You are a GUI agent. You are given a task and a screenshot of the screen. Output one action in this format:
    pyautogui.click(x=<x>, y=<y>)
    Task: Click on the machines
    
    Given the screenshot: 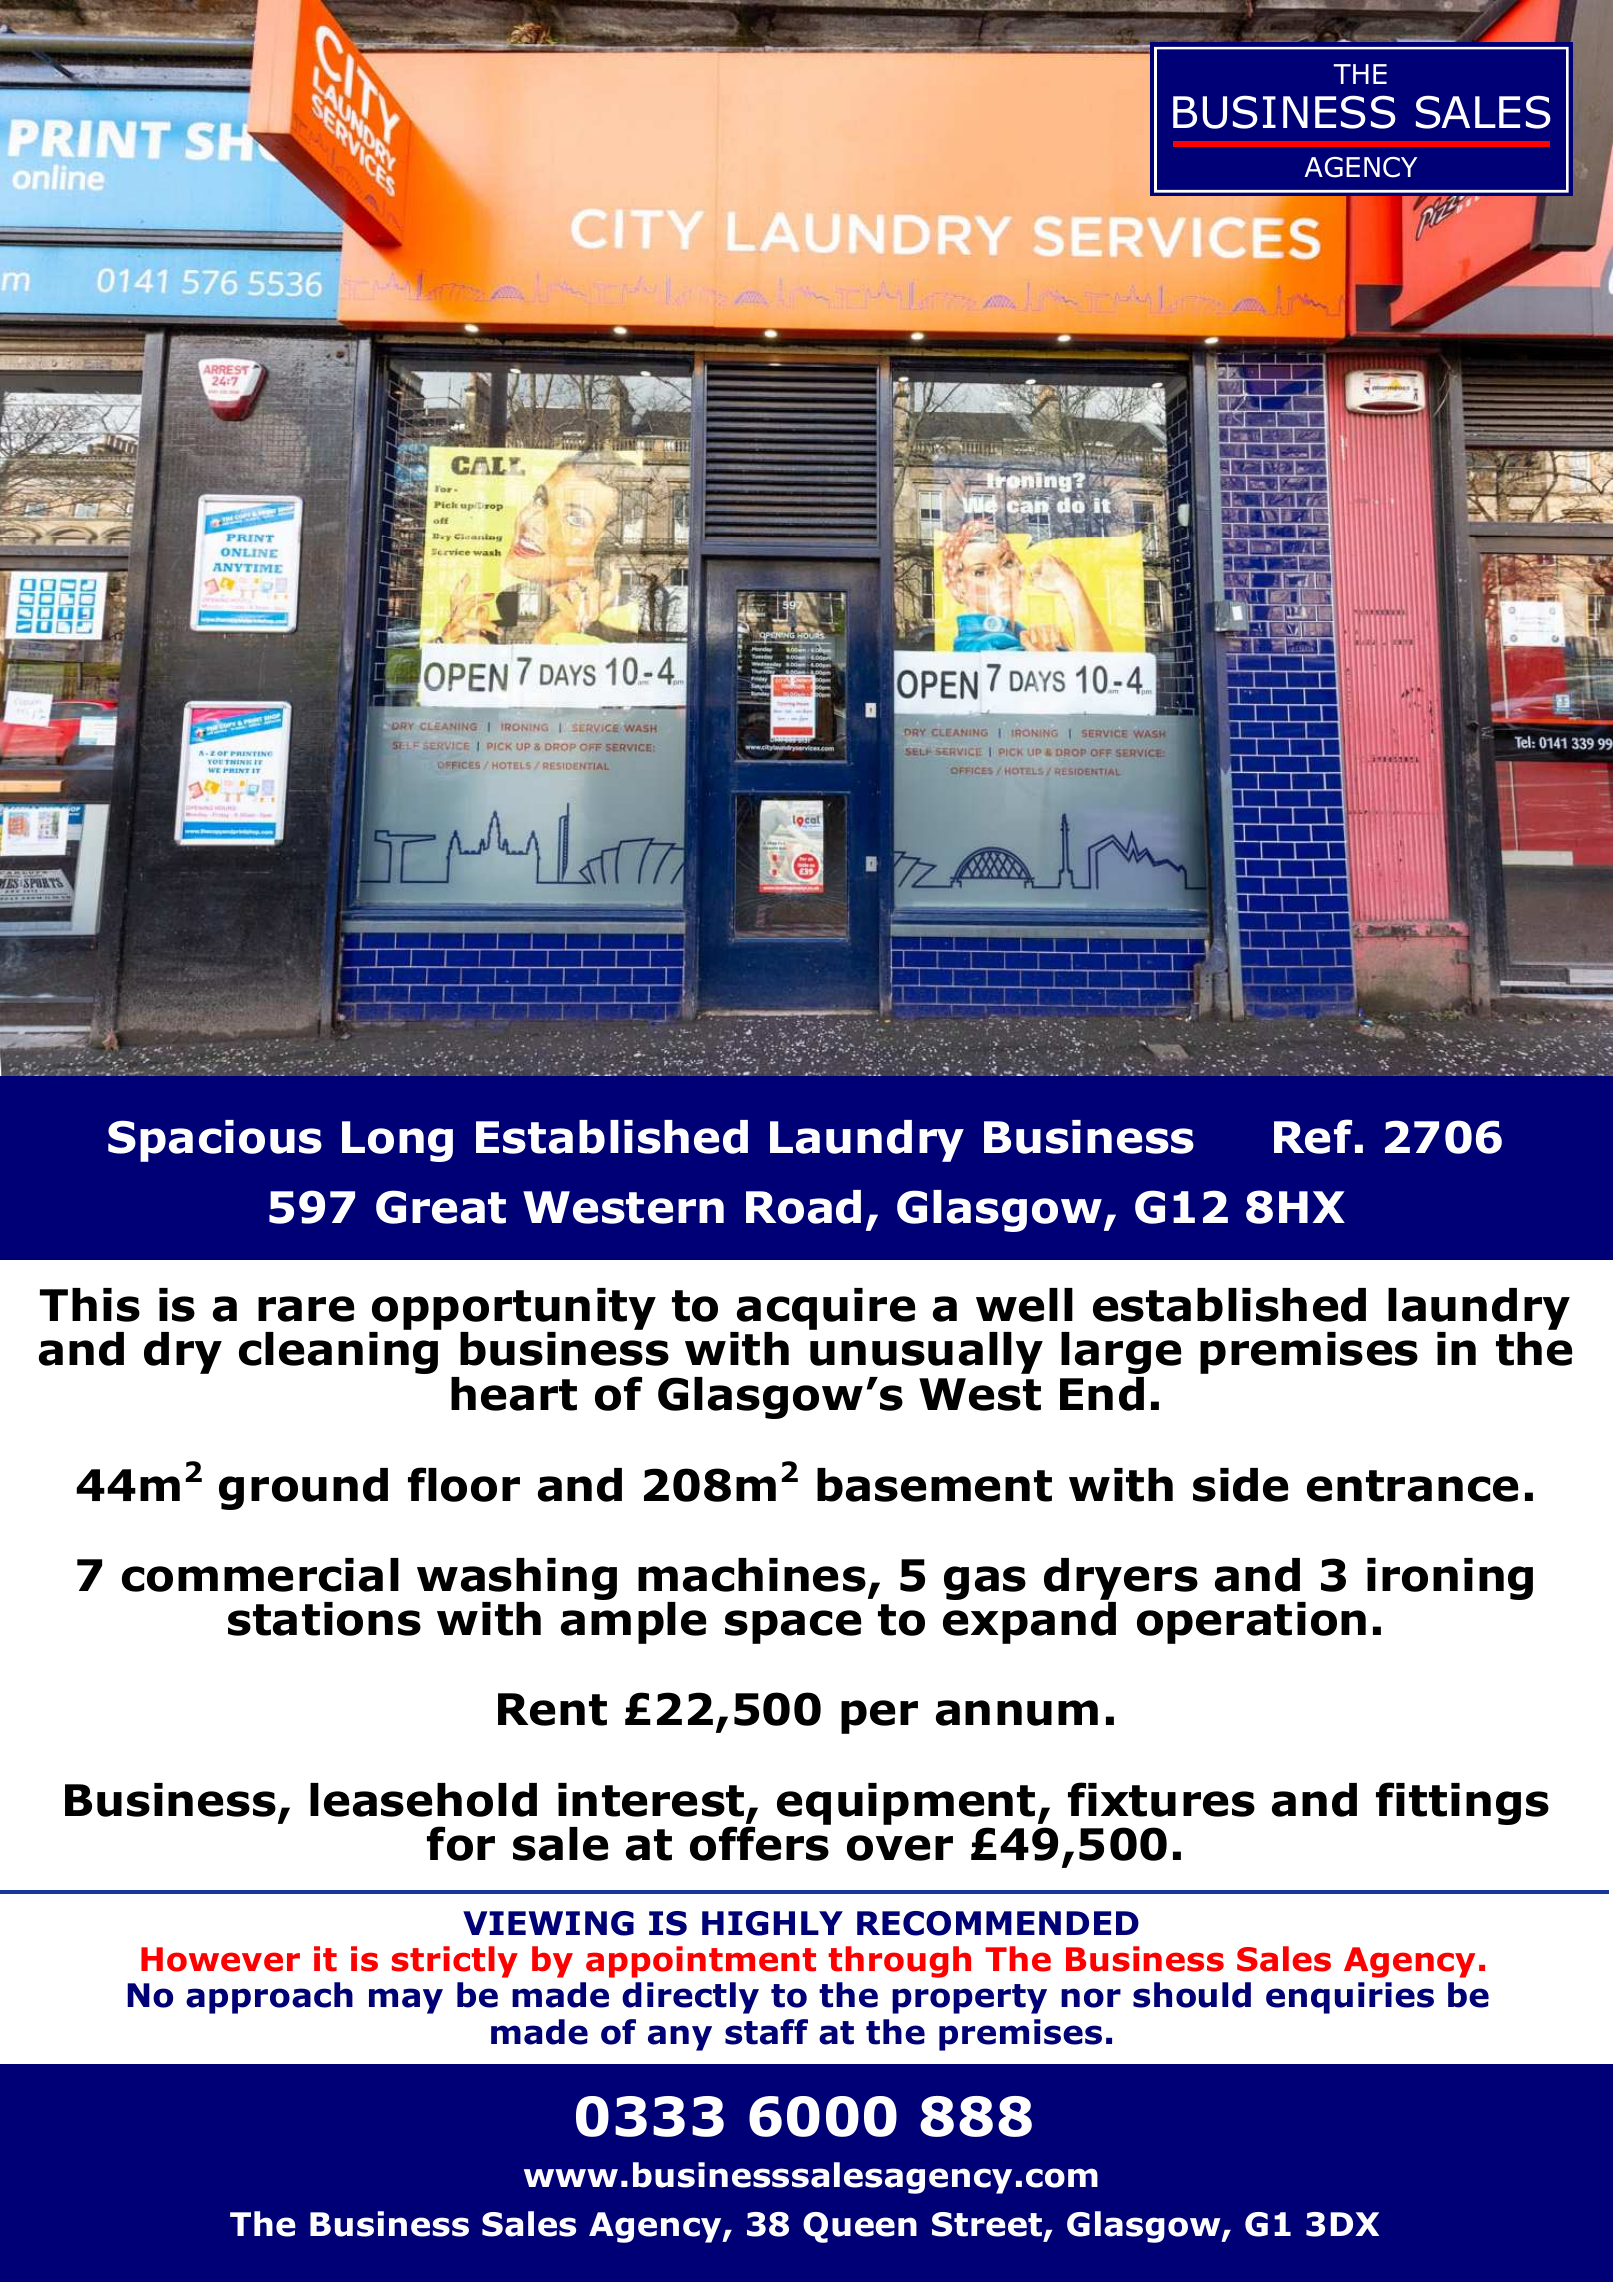 What is the action you would take?
    pyautogui.click(x=752, y=1575)
